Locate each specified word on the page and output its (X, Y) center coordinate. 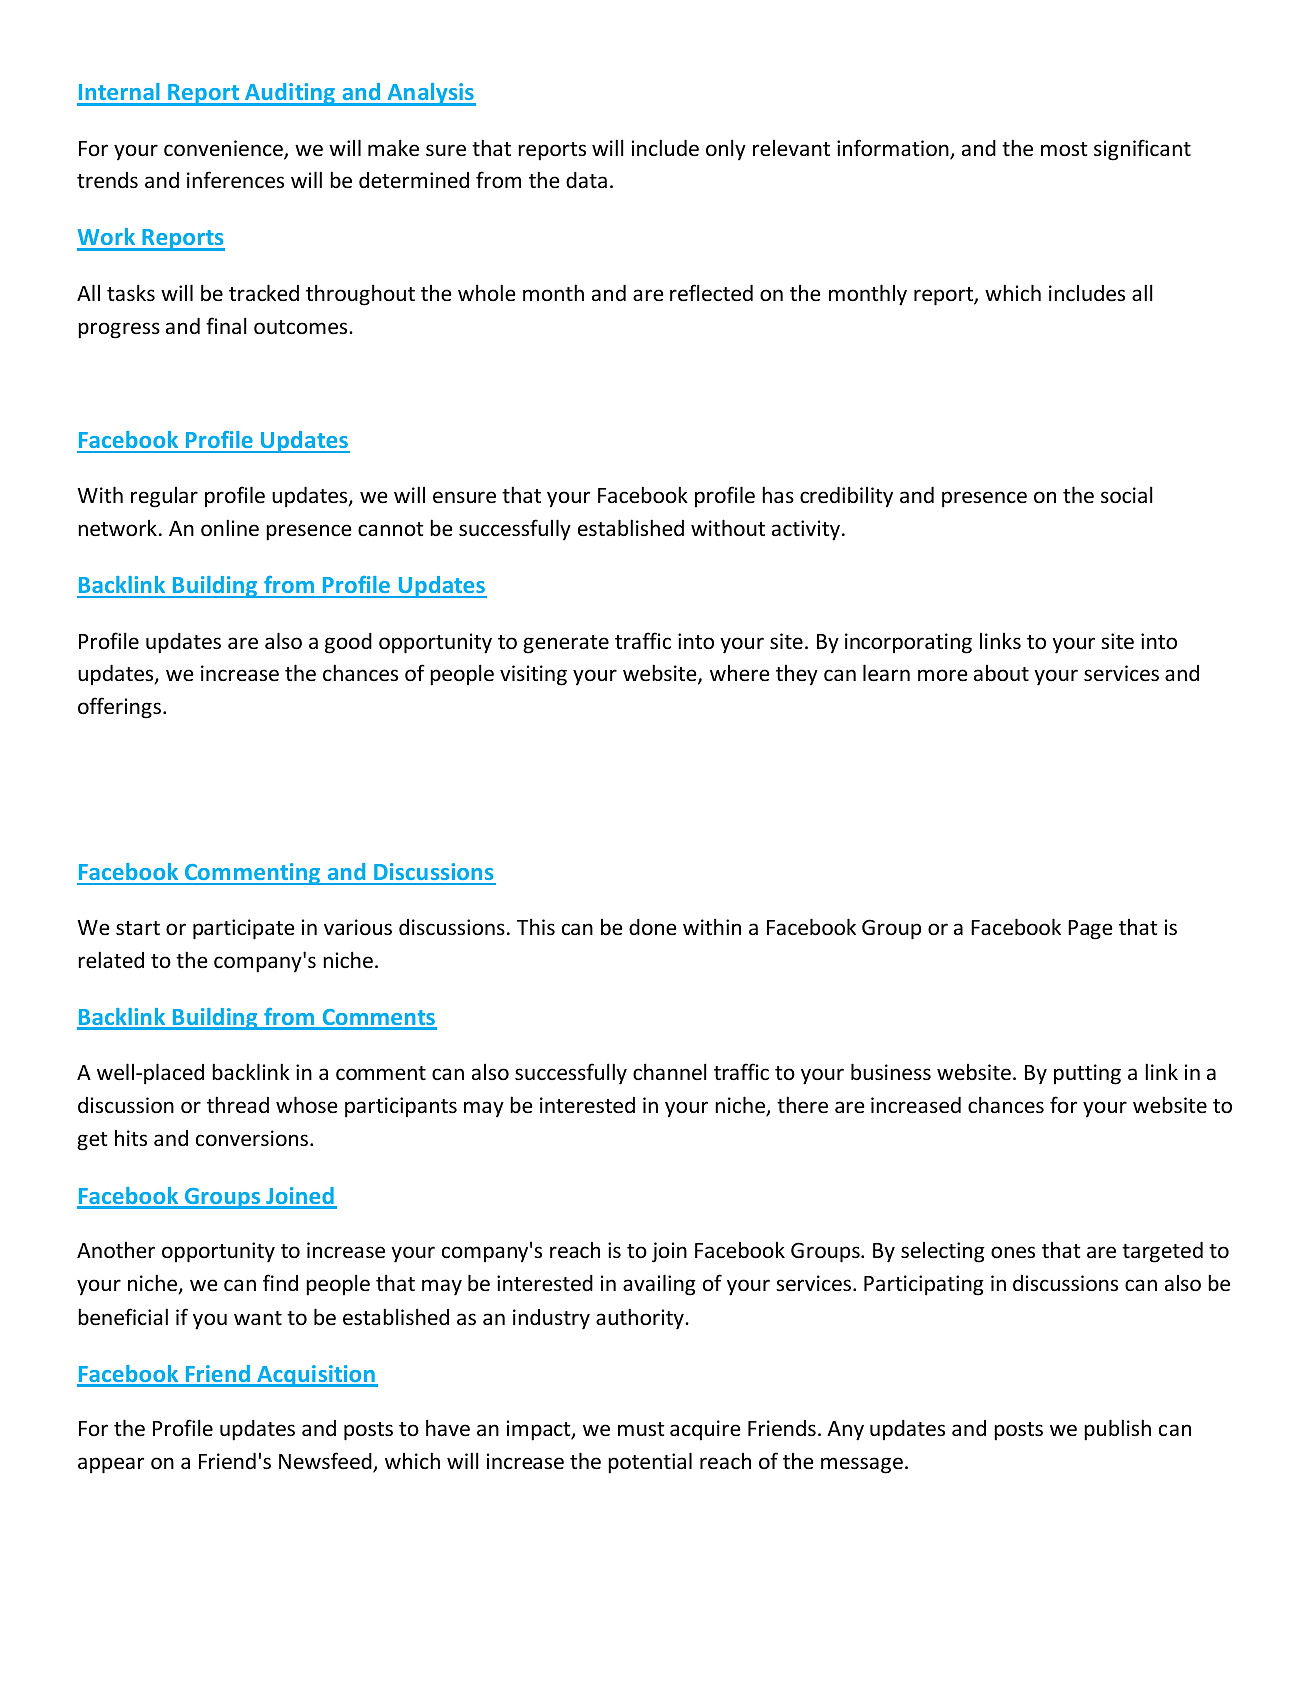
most (1064, 149)
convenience (224, 149)
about (1001, 673)
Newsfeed (326, 1462)
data (586, 180)
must (641, 1429)
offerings (119, 708)
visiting (533, 675)
